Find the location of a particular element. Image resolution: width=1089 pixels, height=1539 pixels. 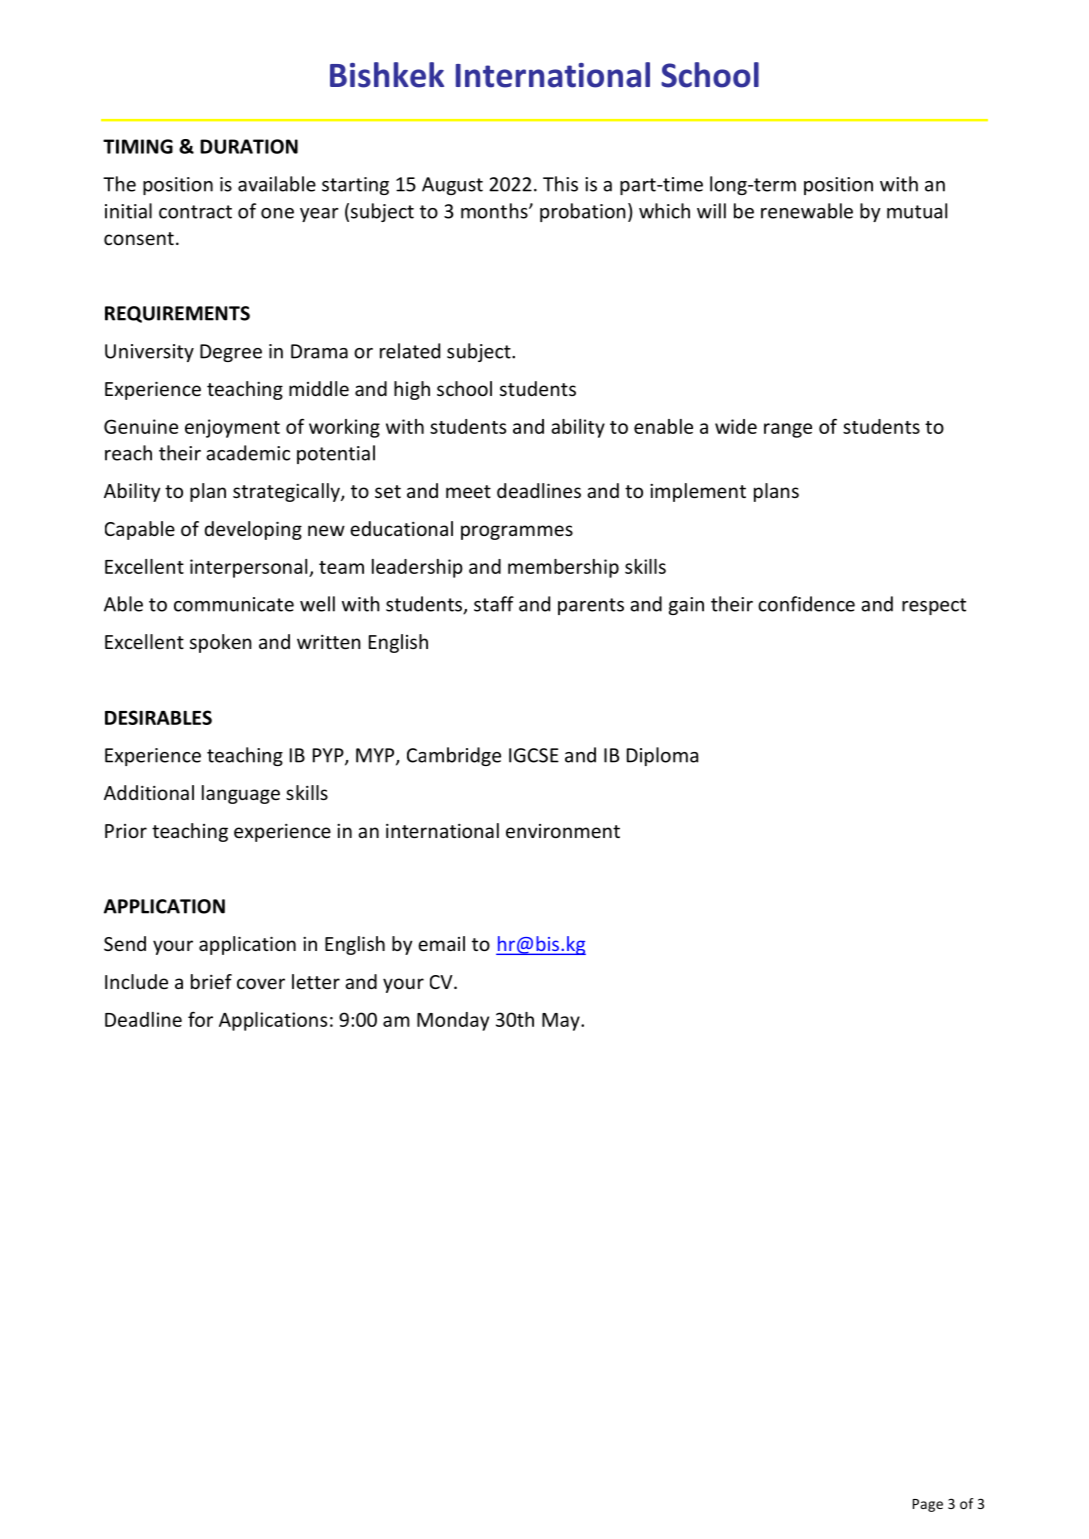

for is located at coordinates (200, 1019).
